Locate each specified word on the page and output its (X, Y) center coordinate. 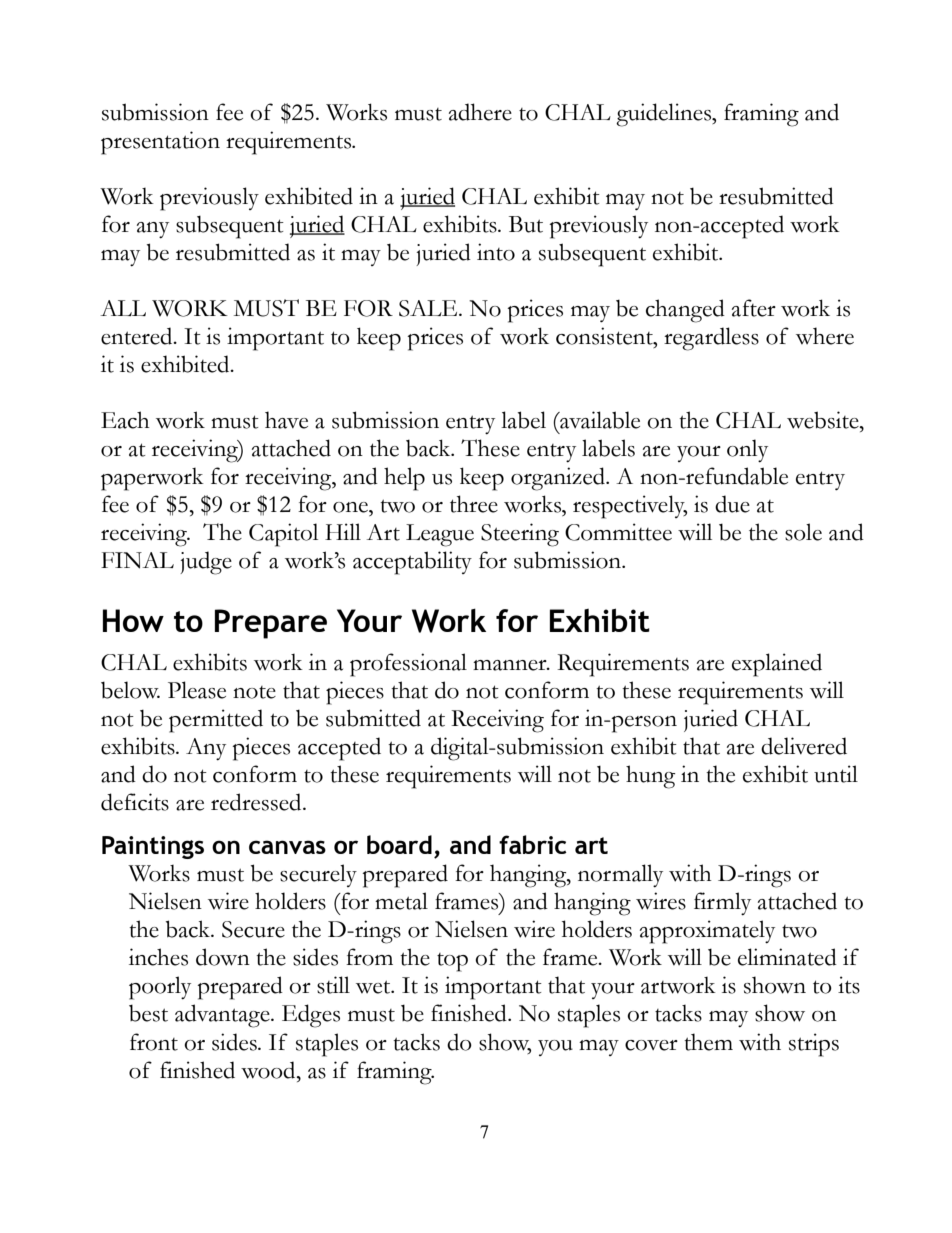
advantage (223, 1016)
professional (408, 665)
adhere (480, 112)
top (452, 962)
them (708, 1042)
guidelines (665, 115)
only (747, 450)
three (474, 504)
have (286, 420)
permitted (216, 721)
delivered (804, 746)
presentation (160, 143)
